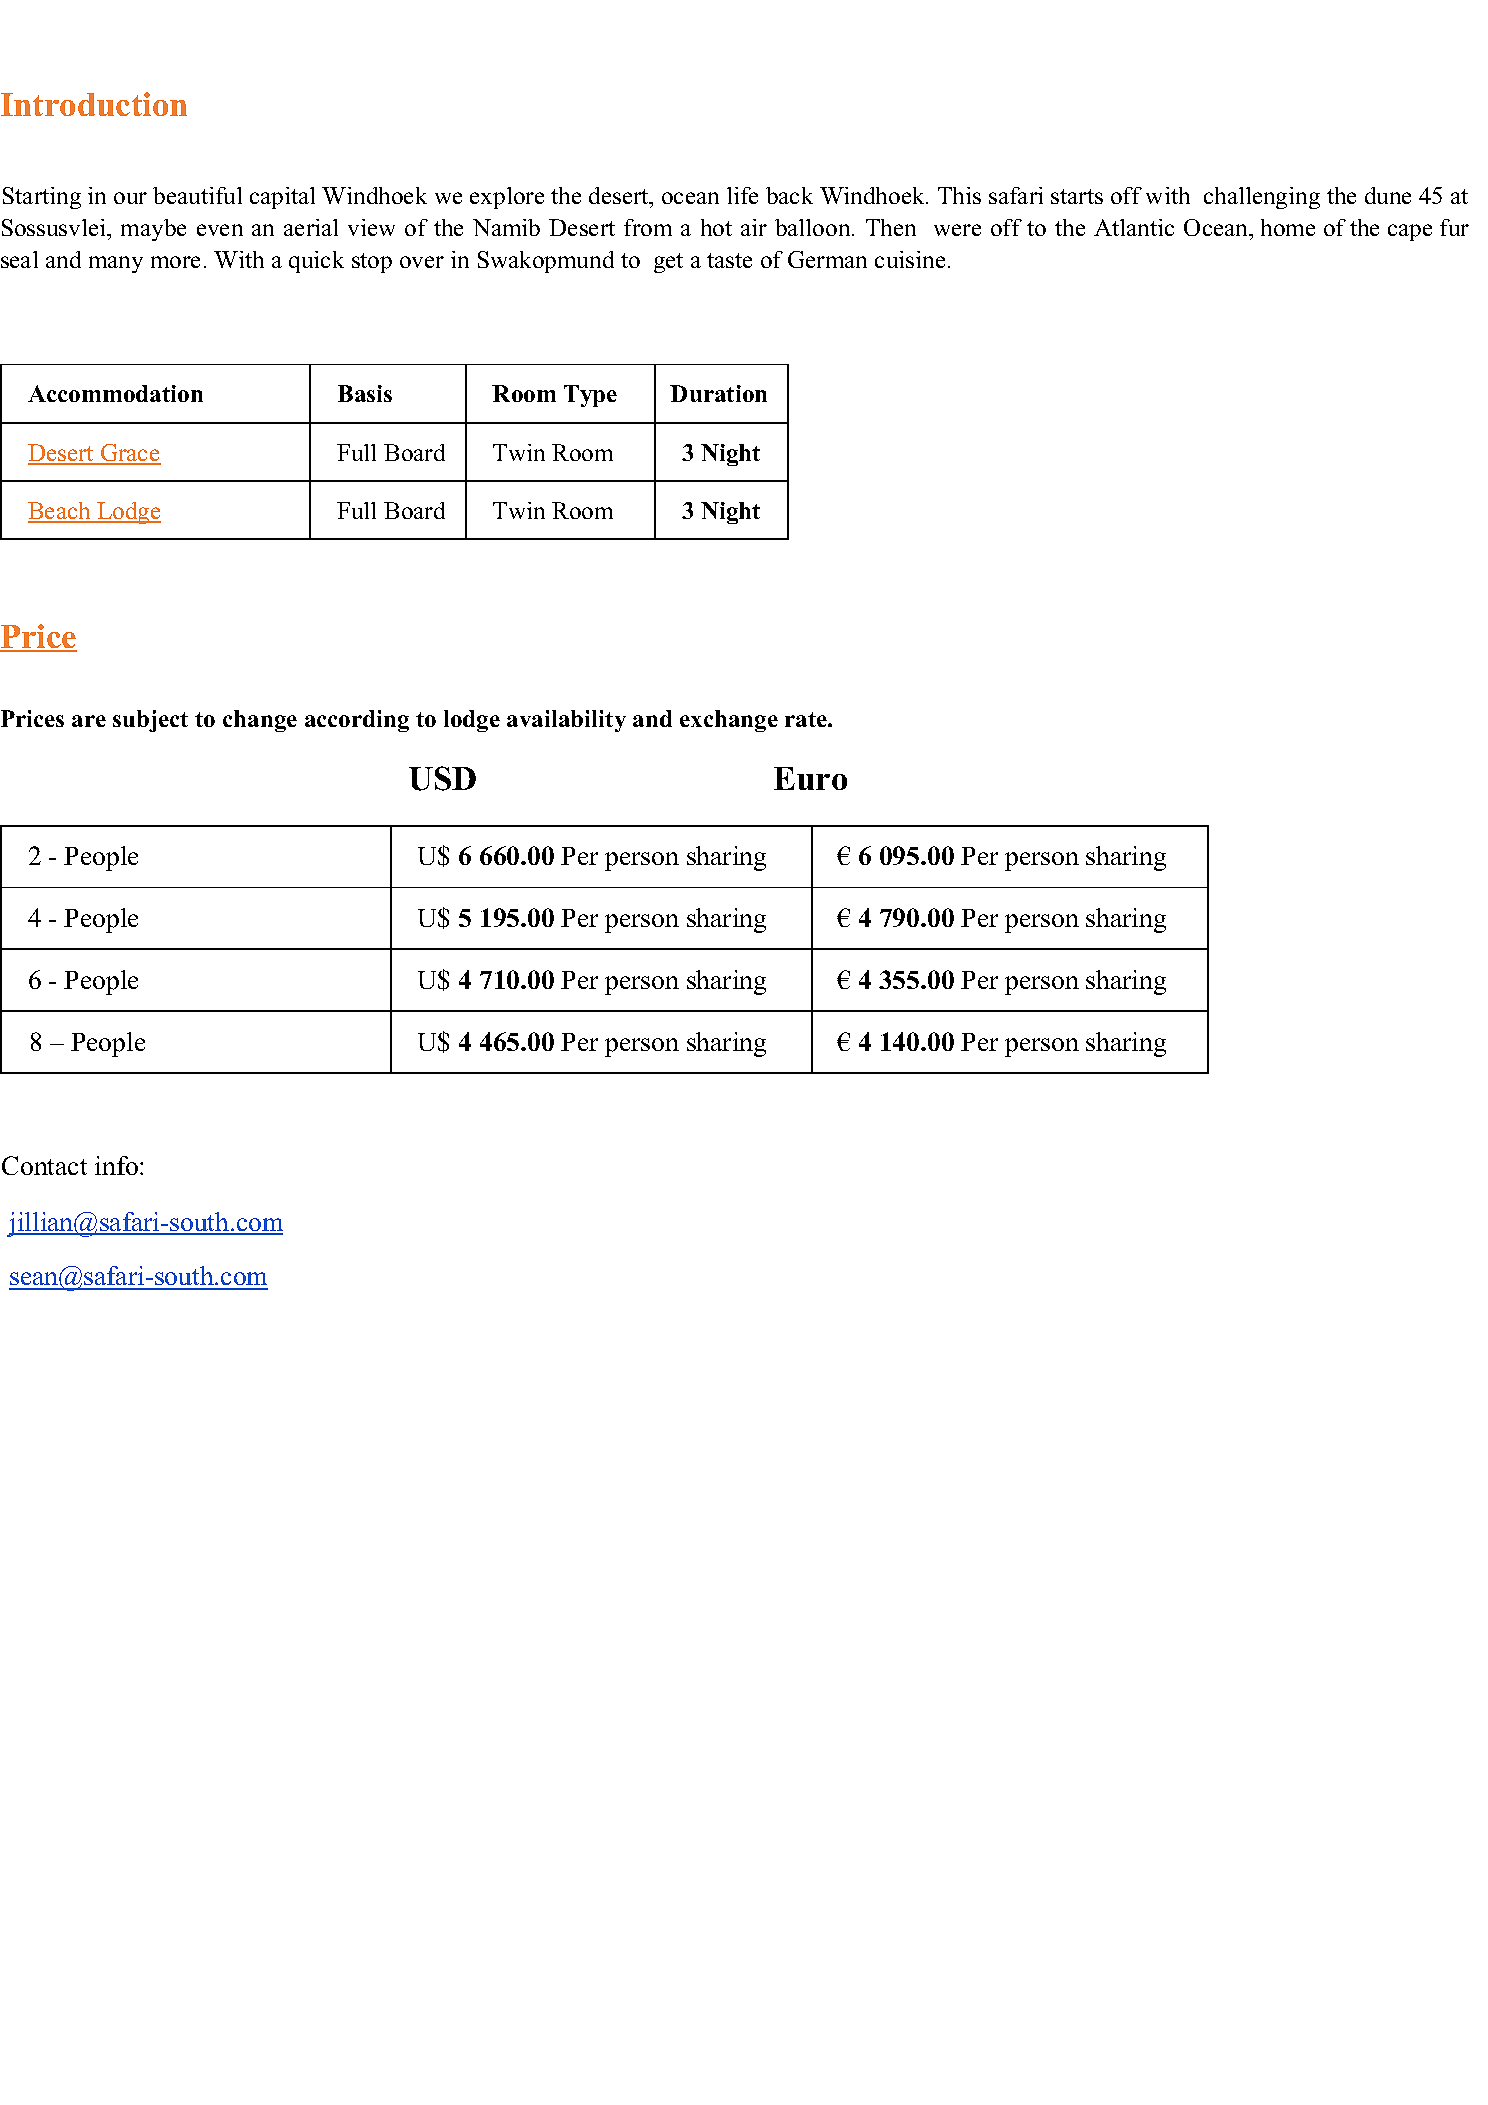  What do you see at coordinates (44, 1165) in the image?
I see `Contact` at bounding box center [44, 1165].
